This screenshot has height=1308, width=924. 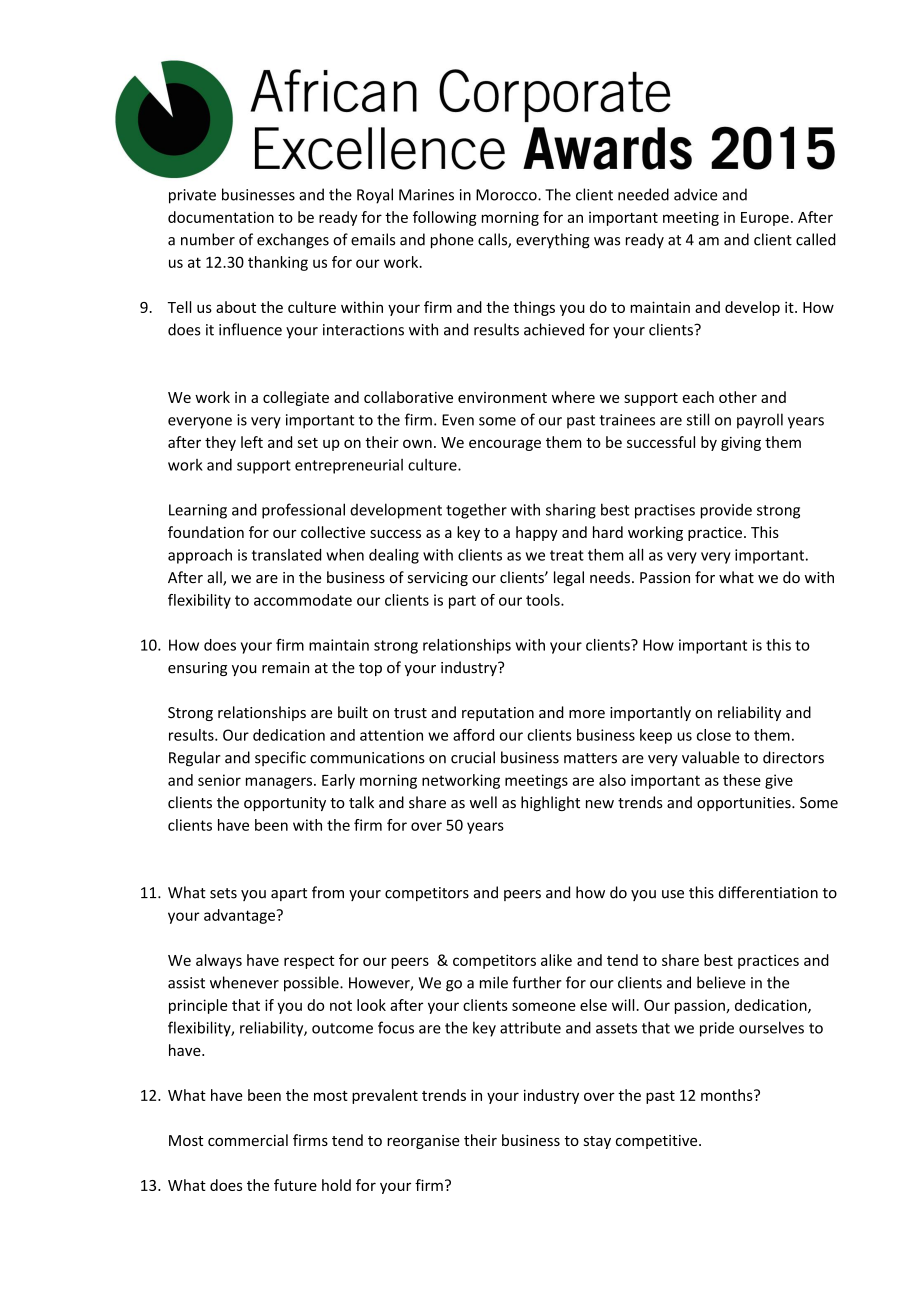 What do you see at coordinates (252, 442) in the screenshot?
I see `left` at bounding box center [252, 442].
